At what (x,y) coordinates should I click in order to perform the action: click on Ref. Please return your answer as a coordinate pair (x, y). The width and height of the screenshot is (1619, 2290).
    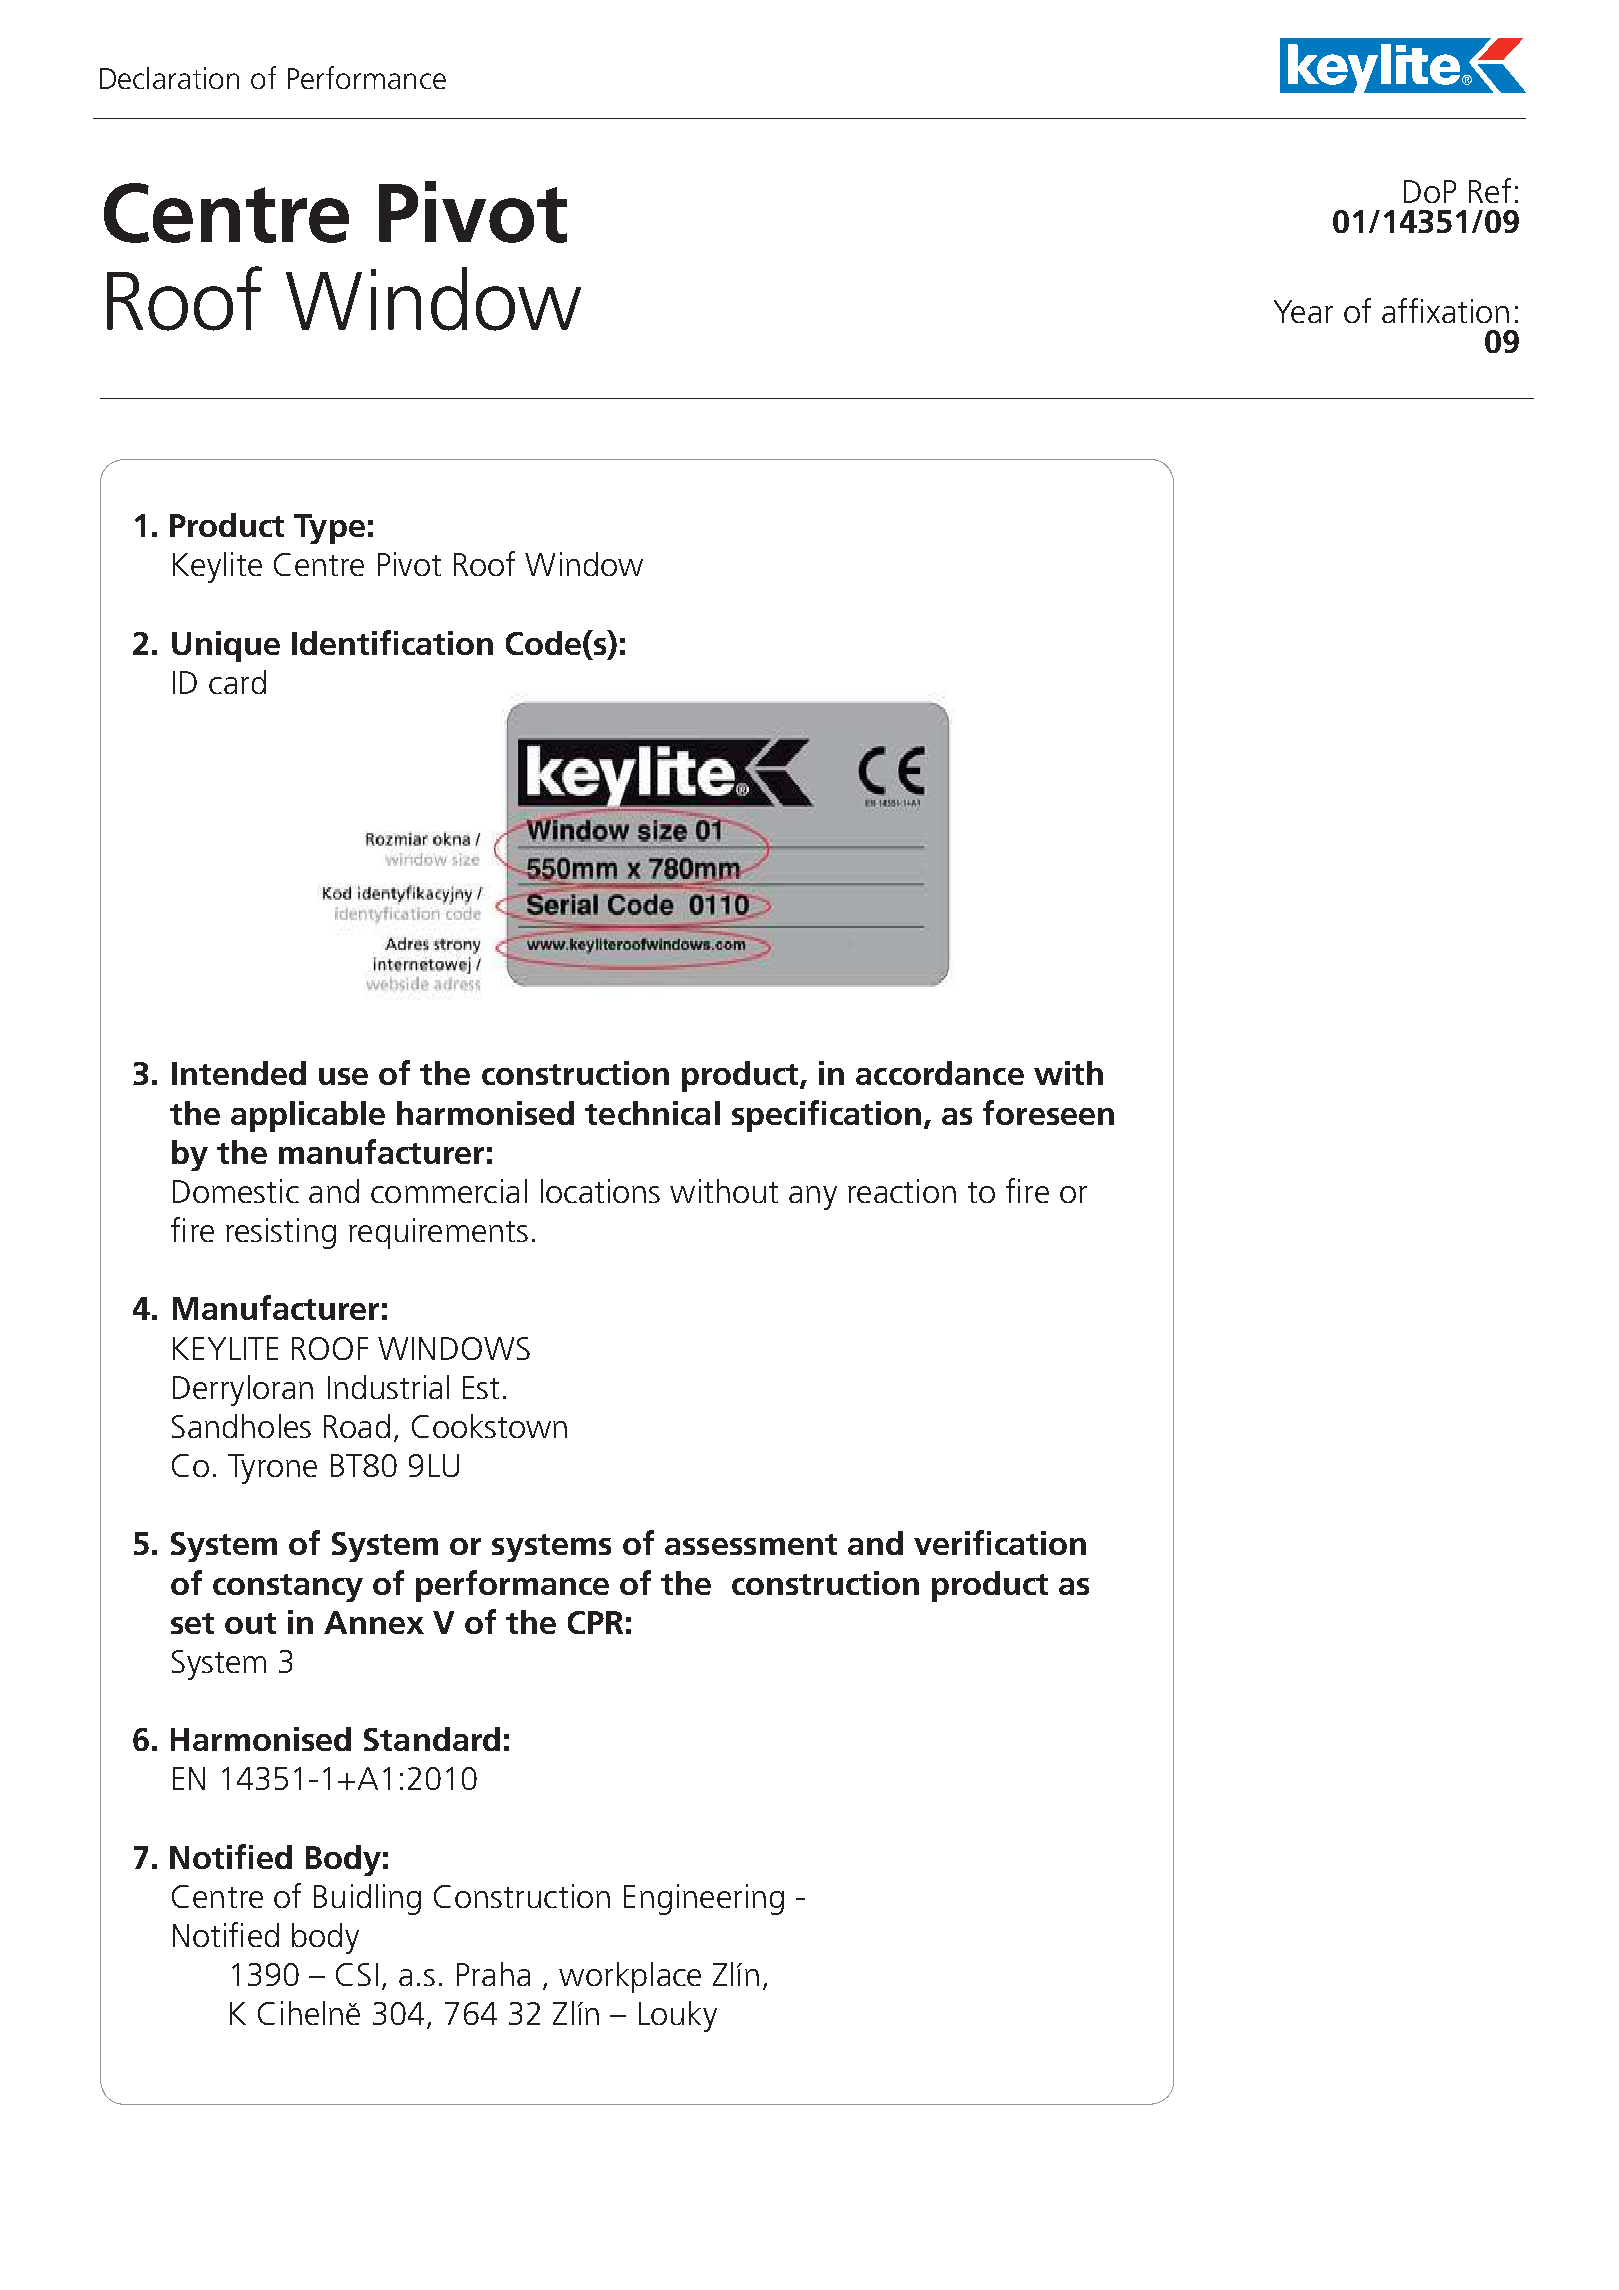
    Looking at the image, I should click on (1490, 190).
